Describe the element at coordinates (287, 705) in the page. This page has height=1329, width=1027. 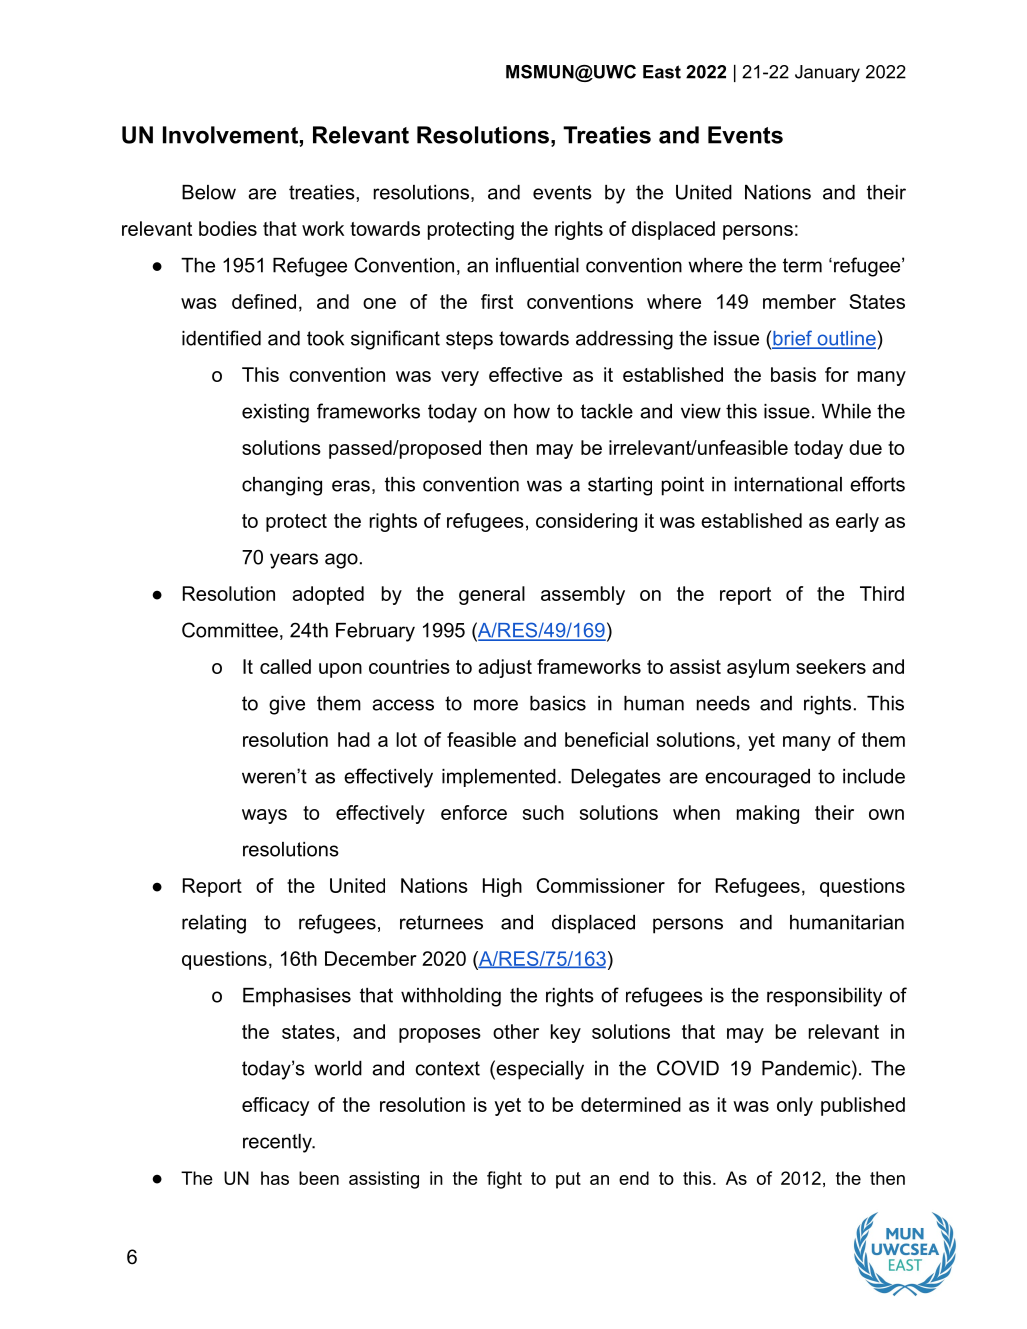
I see `give` at that location.
